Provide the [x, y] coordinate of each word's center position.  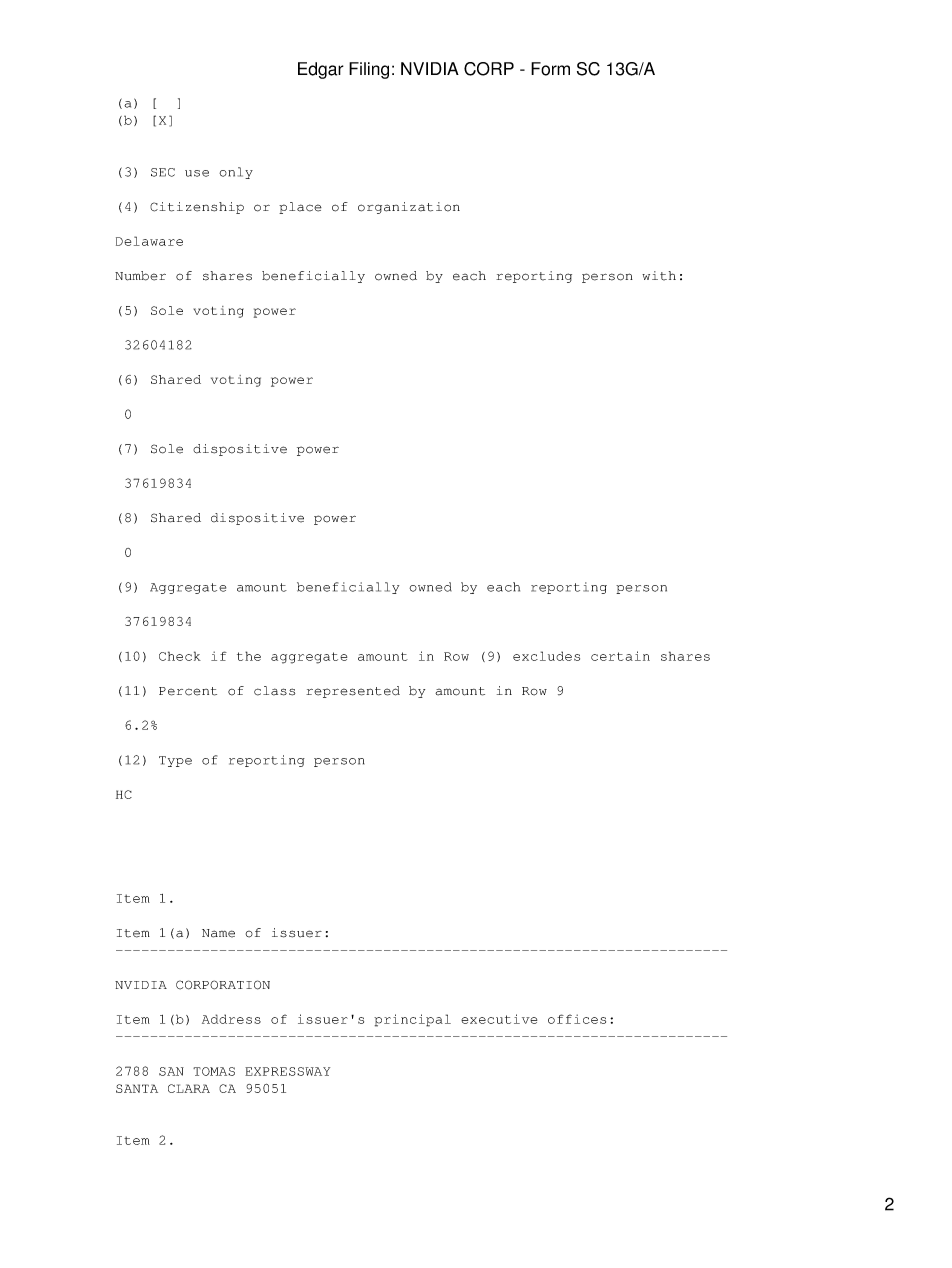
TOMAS [214, 1071]
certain [620, 656]
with [659, 276]
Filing [369, 70]
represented [353, 692]
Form [550, 69]
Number [140, 276]
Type [175, 761]
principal [412, 1020]
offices [577, 1019]
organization [409, 208]
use [197, 173]
